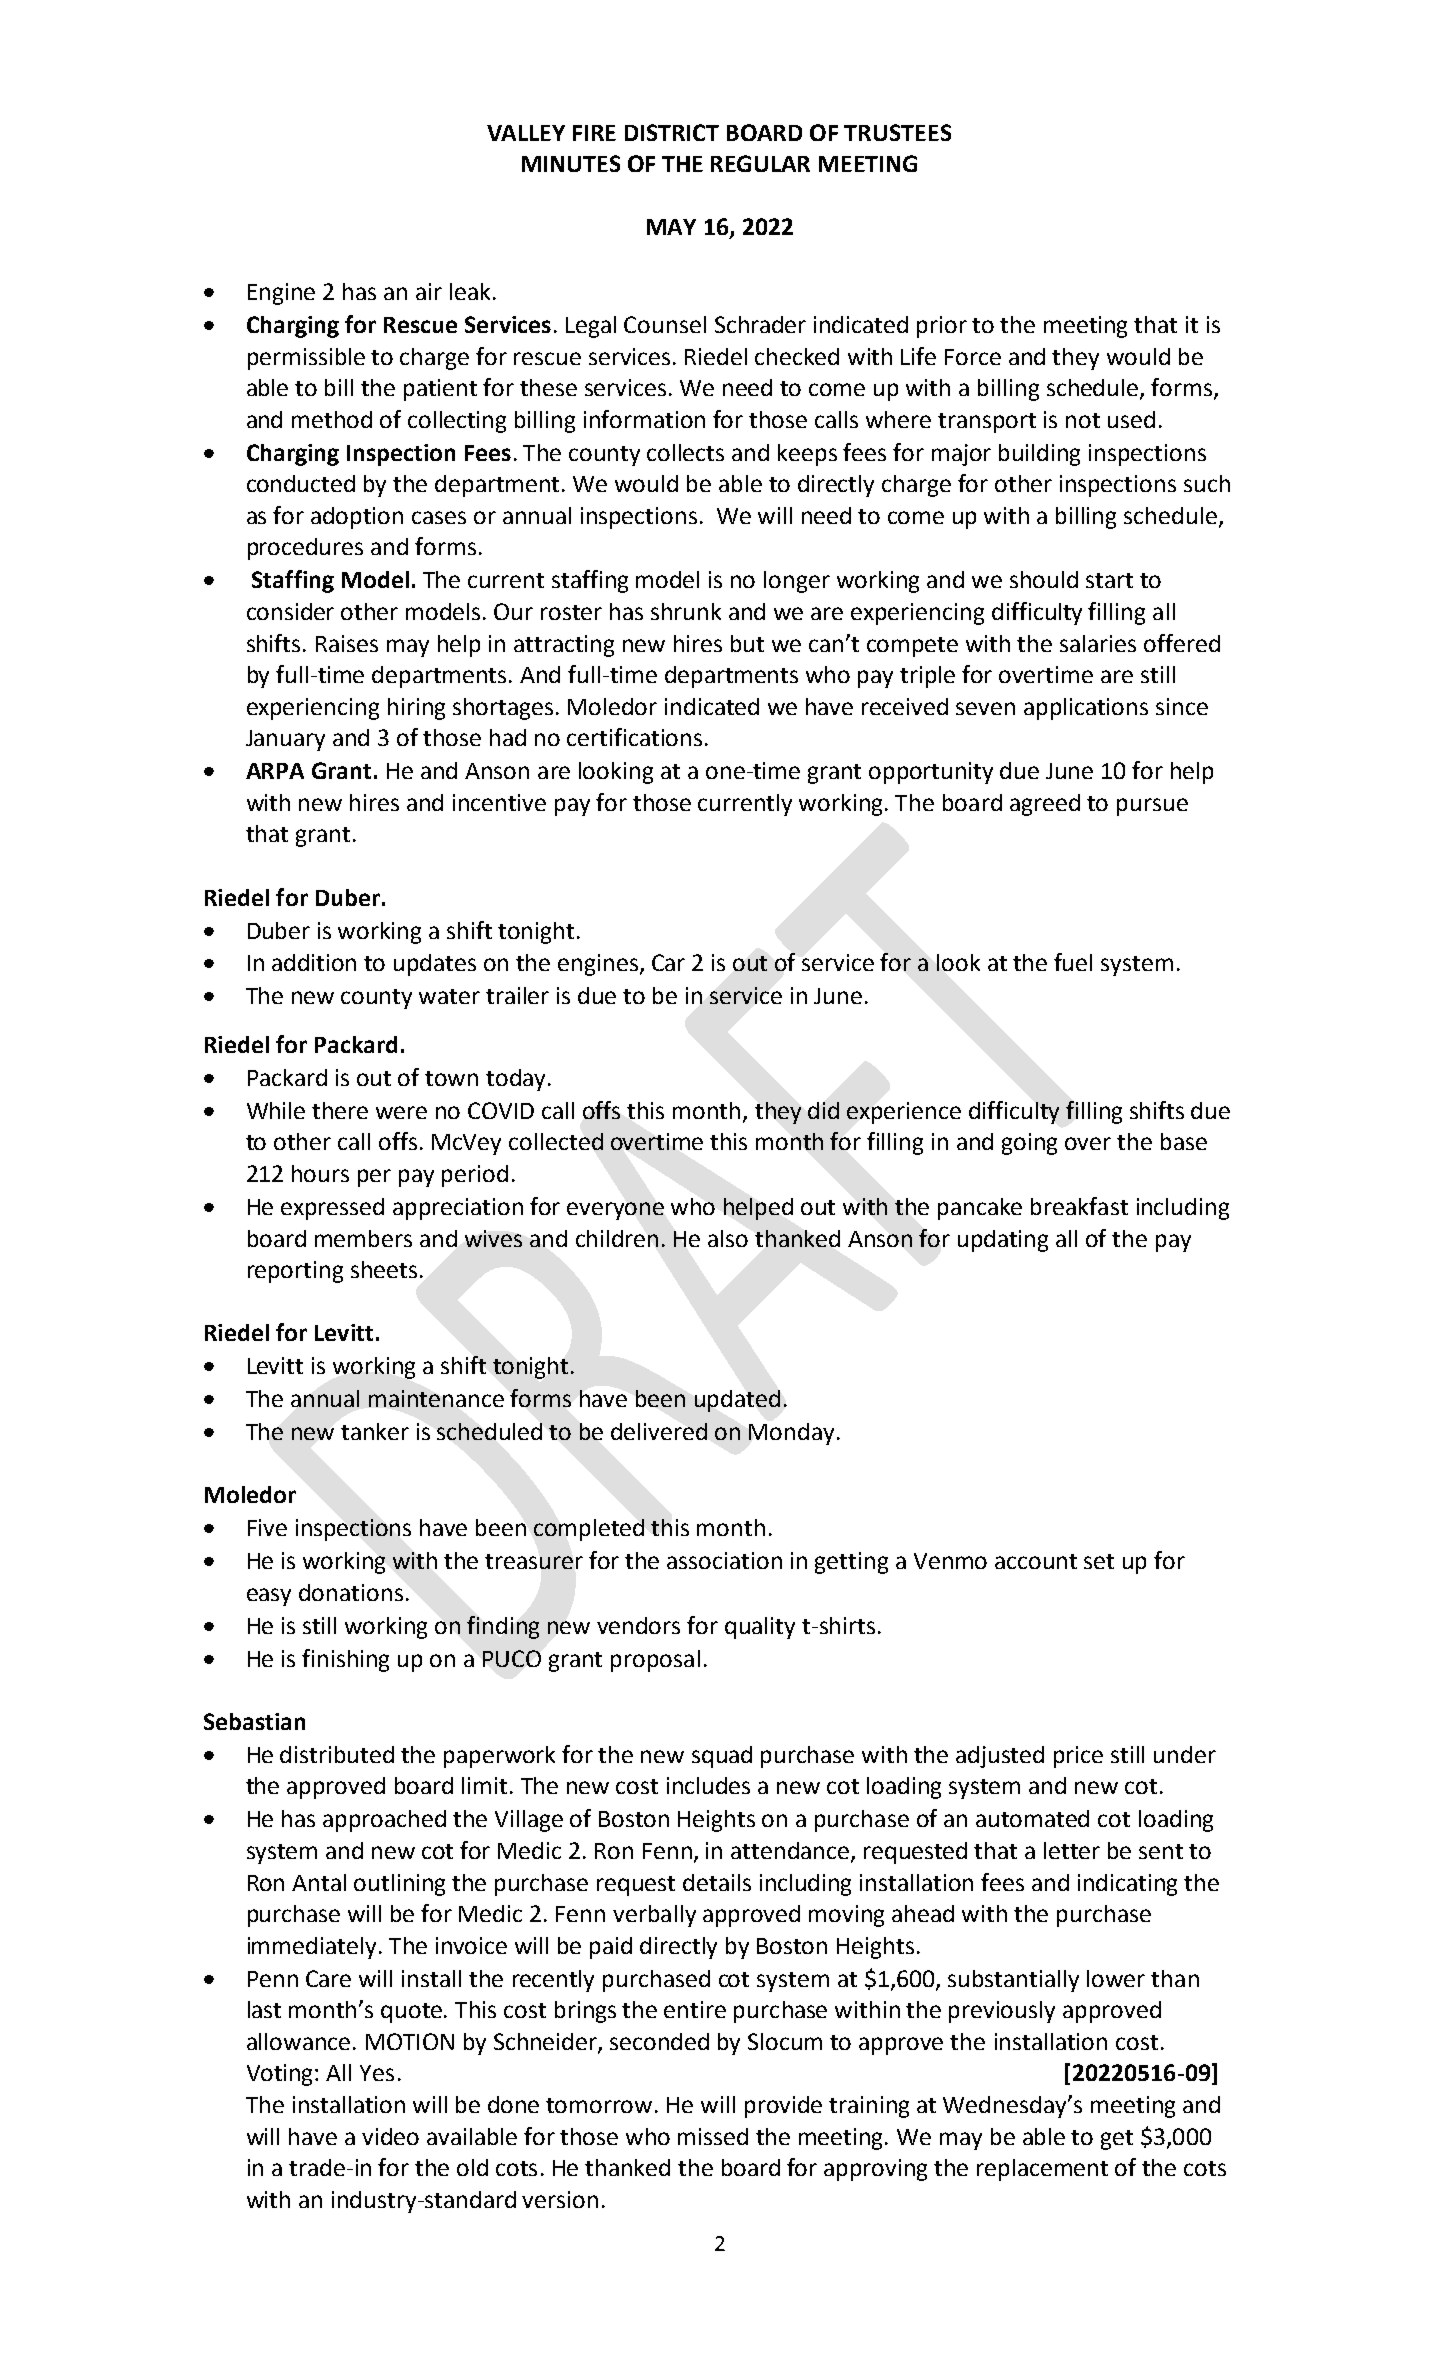 The height and width of the page is (2370, 1439). I want to click on breakfast, so click(1079, 1206).
